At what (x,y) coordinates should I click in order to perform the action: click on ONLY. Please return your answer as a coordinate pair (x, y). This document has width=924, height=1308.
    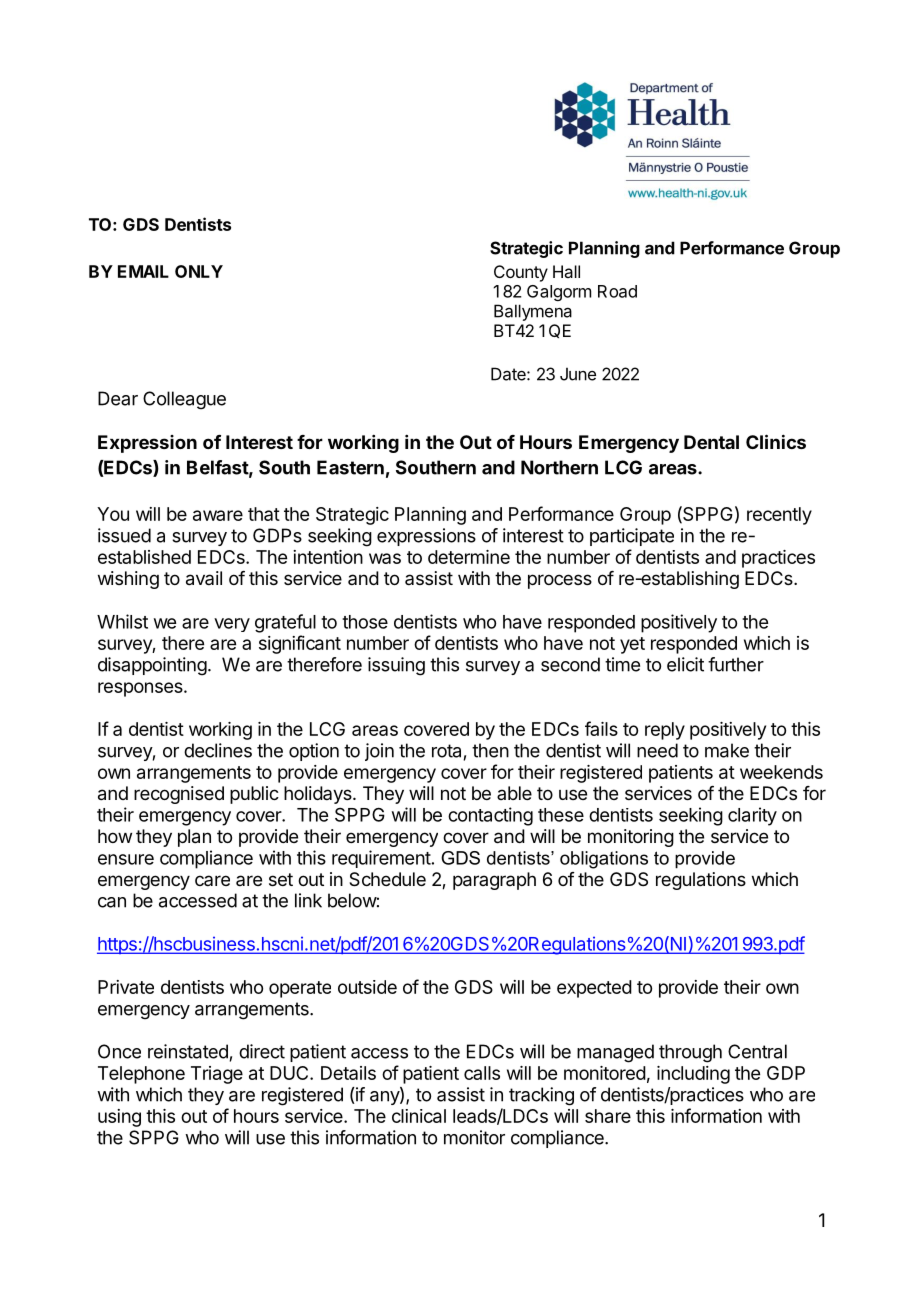
    Looking at the image, I should click on (199, 271).
